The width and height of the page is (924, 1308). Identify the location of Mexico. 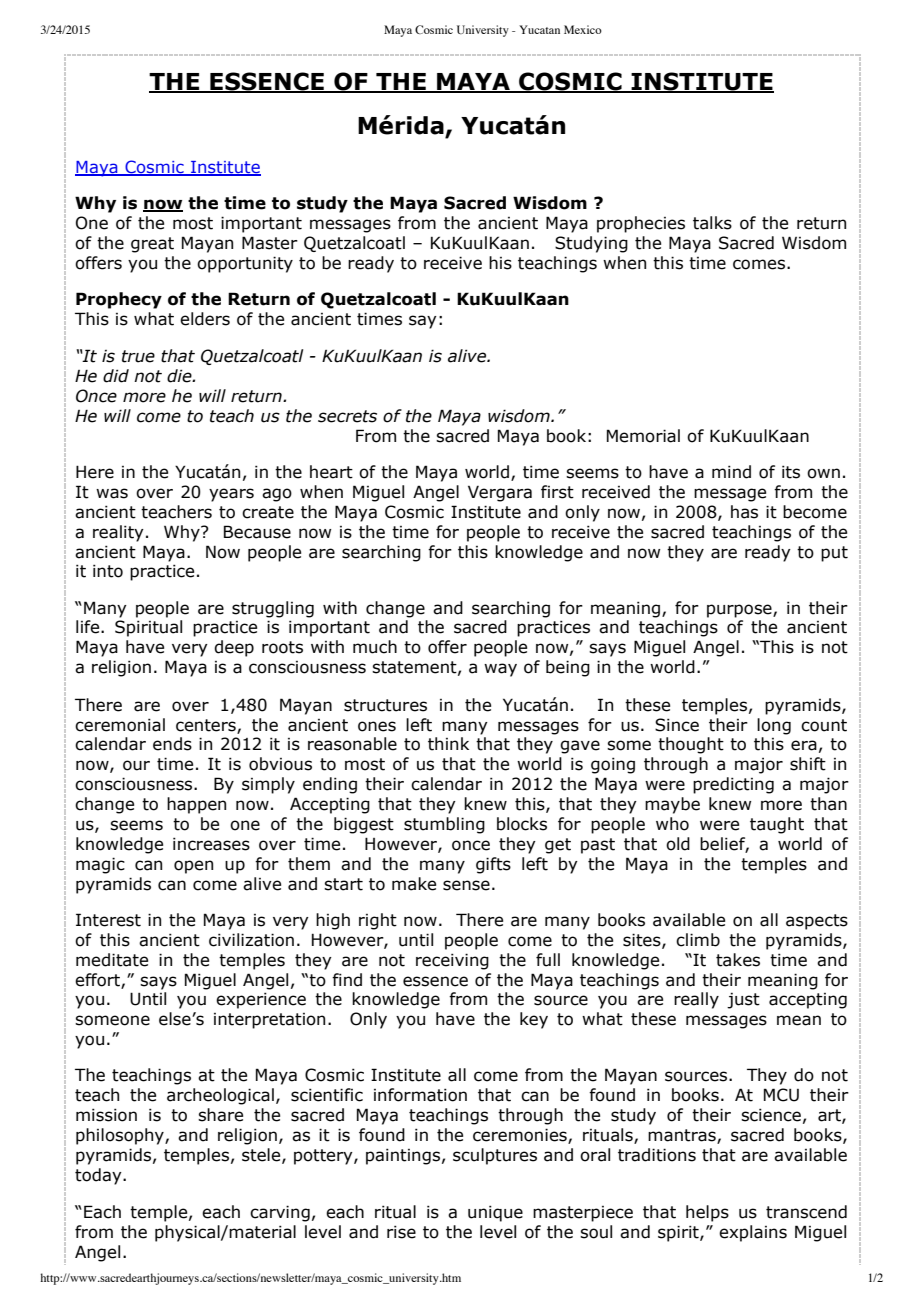
(583, 29).
